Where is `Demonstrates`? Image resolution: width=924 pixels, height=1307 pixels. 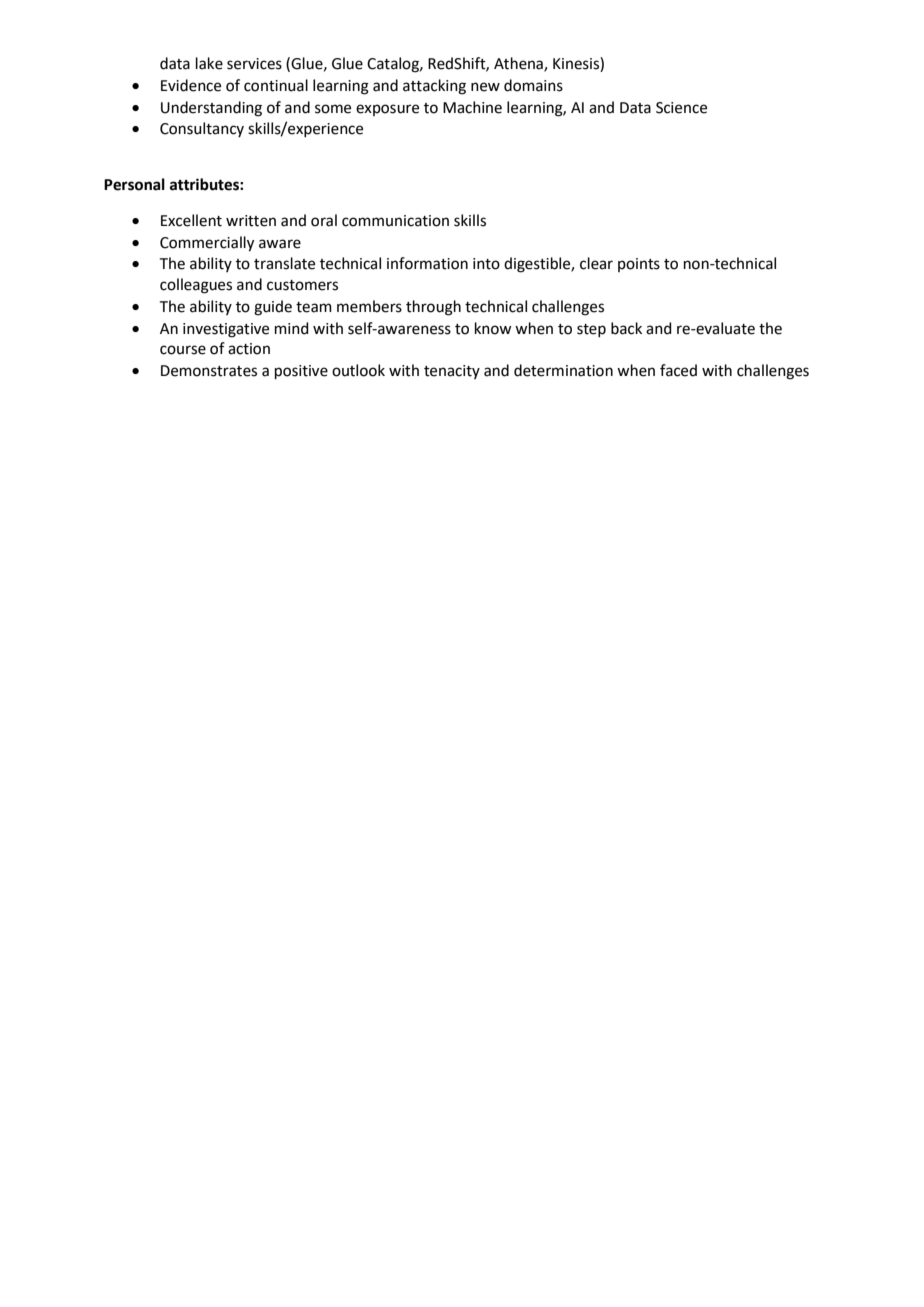
Demonstrates is located at coordinates (209, 371).
